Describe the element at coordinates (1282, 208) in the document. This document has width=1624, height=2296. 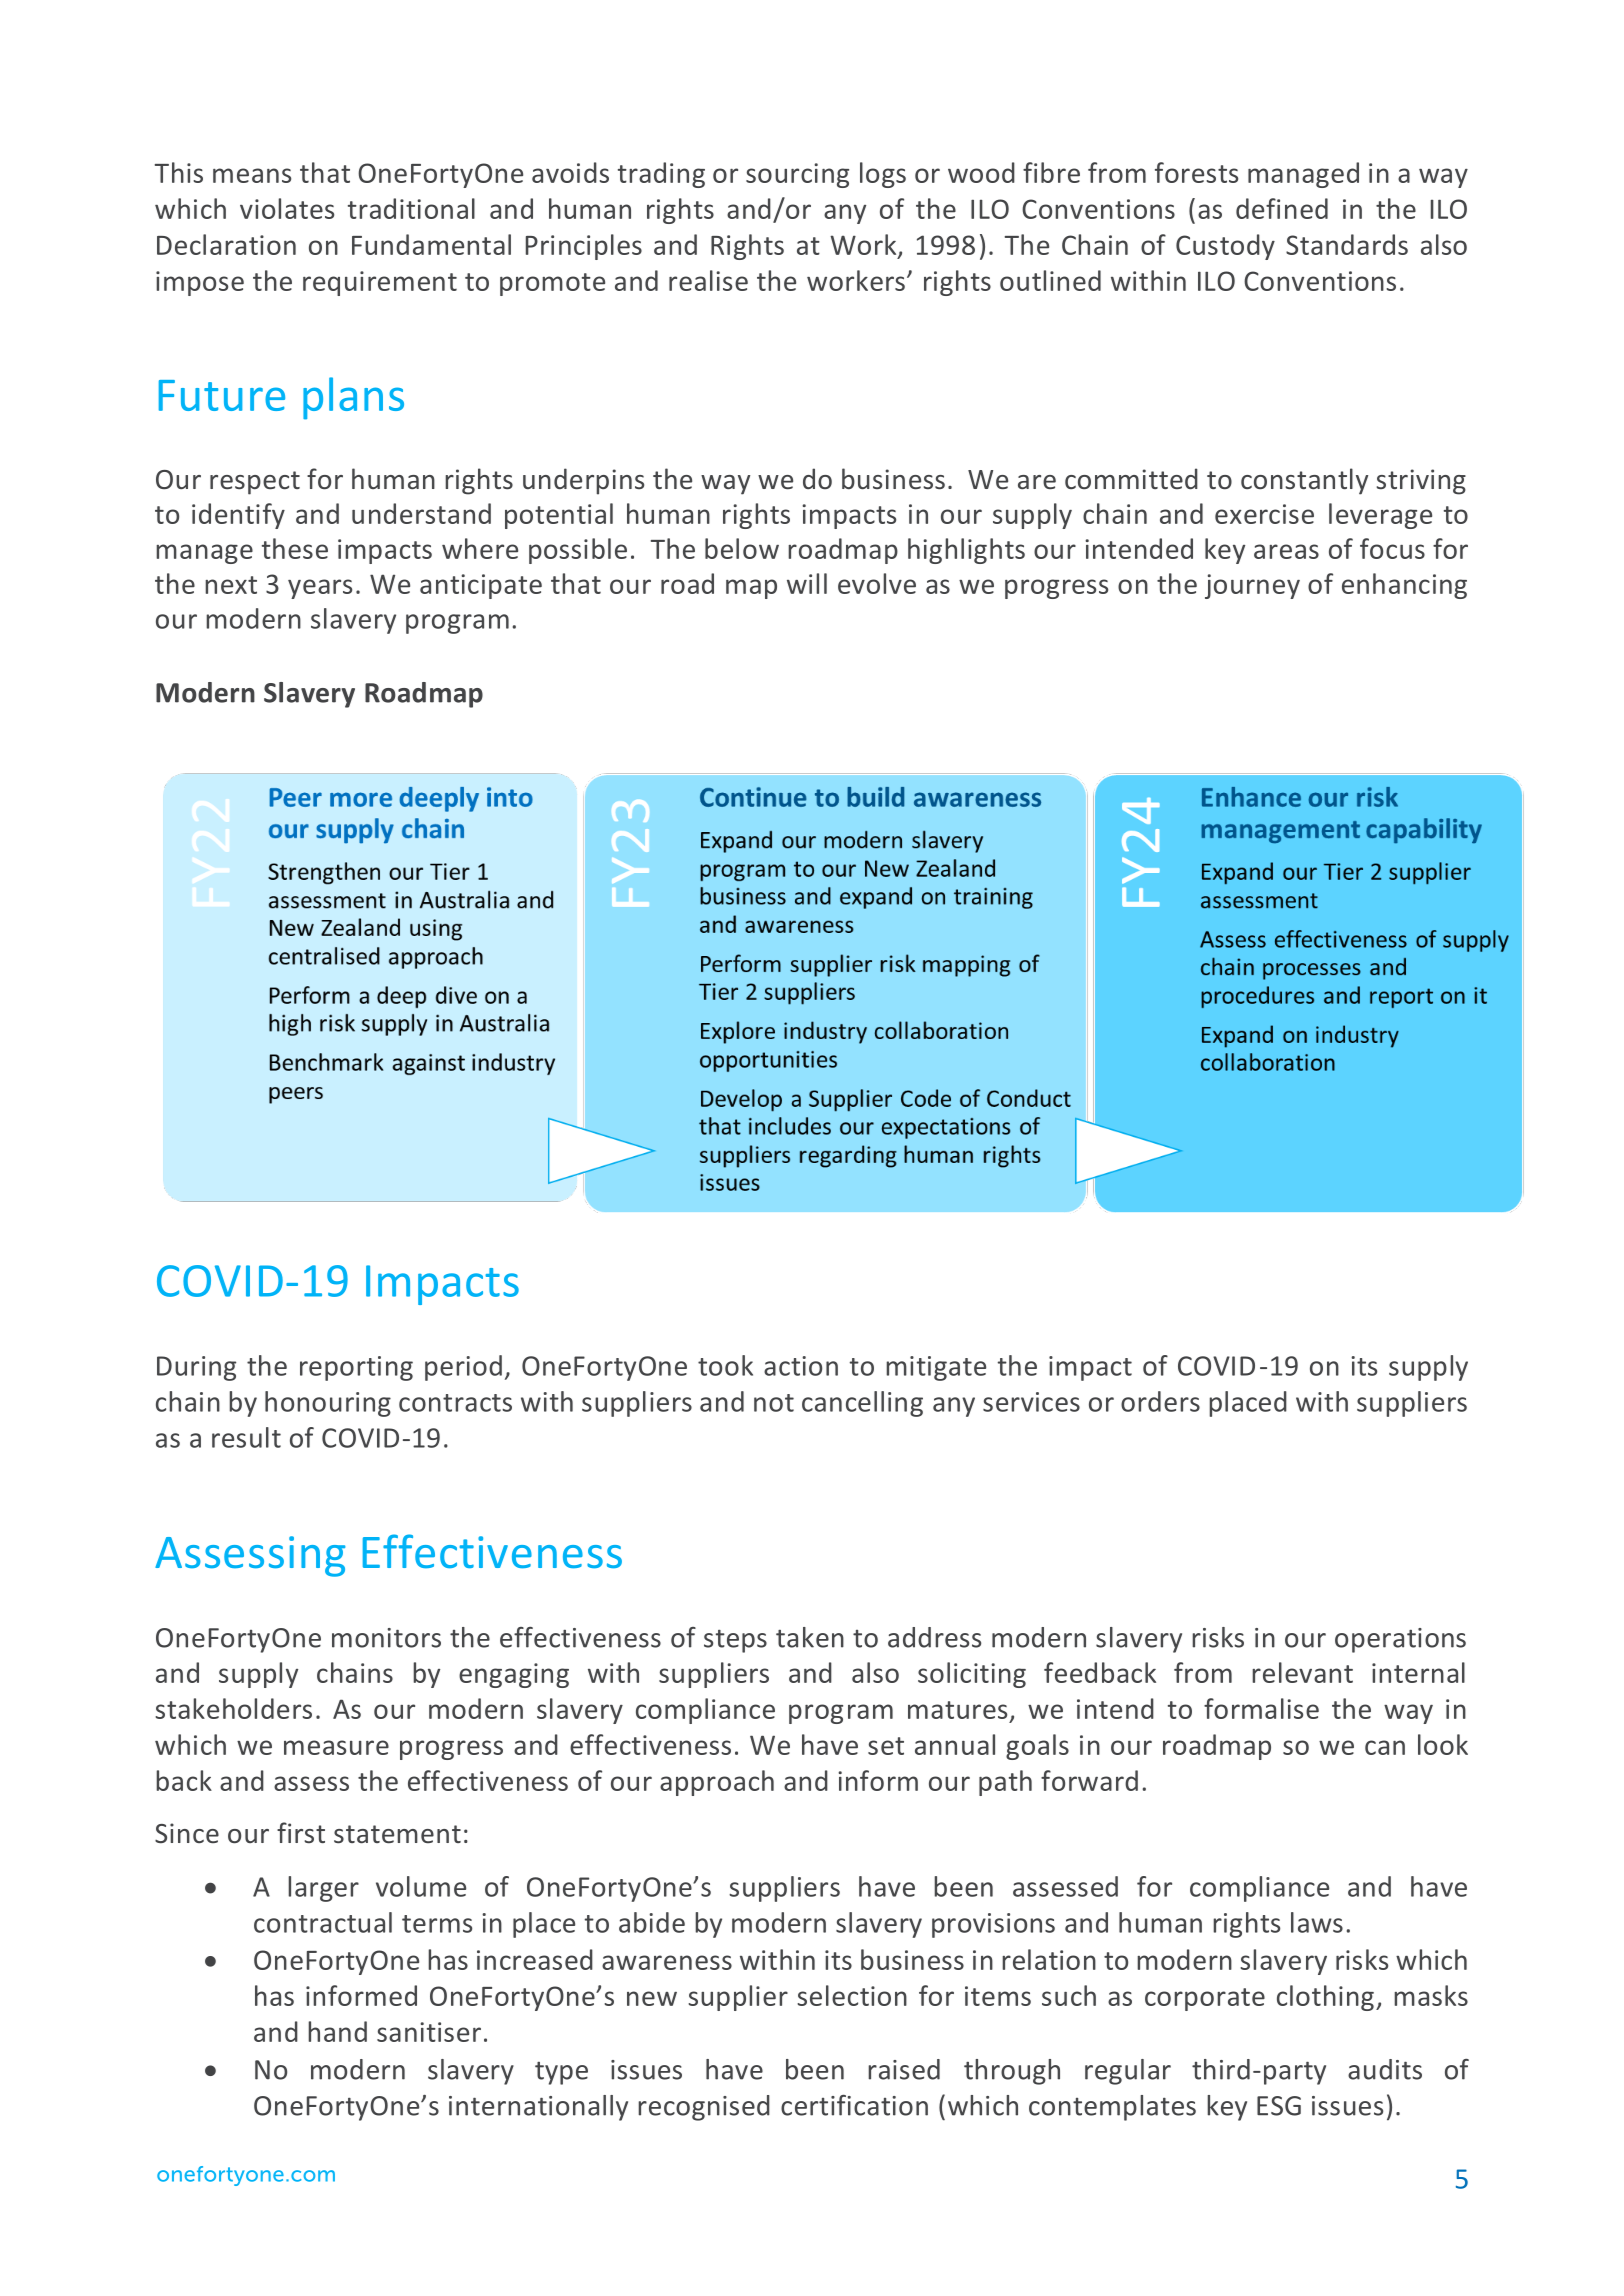
I see `defined` at that location.
